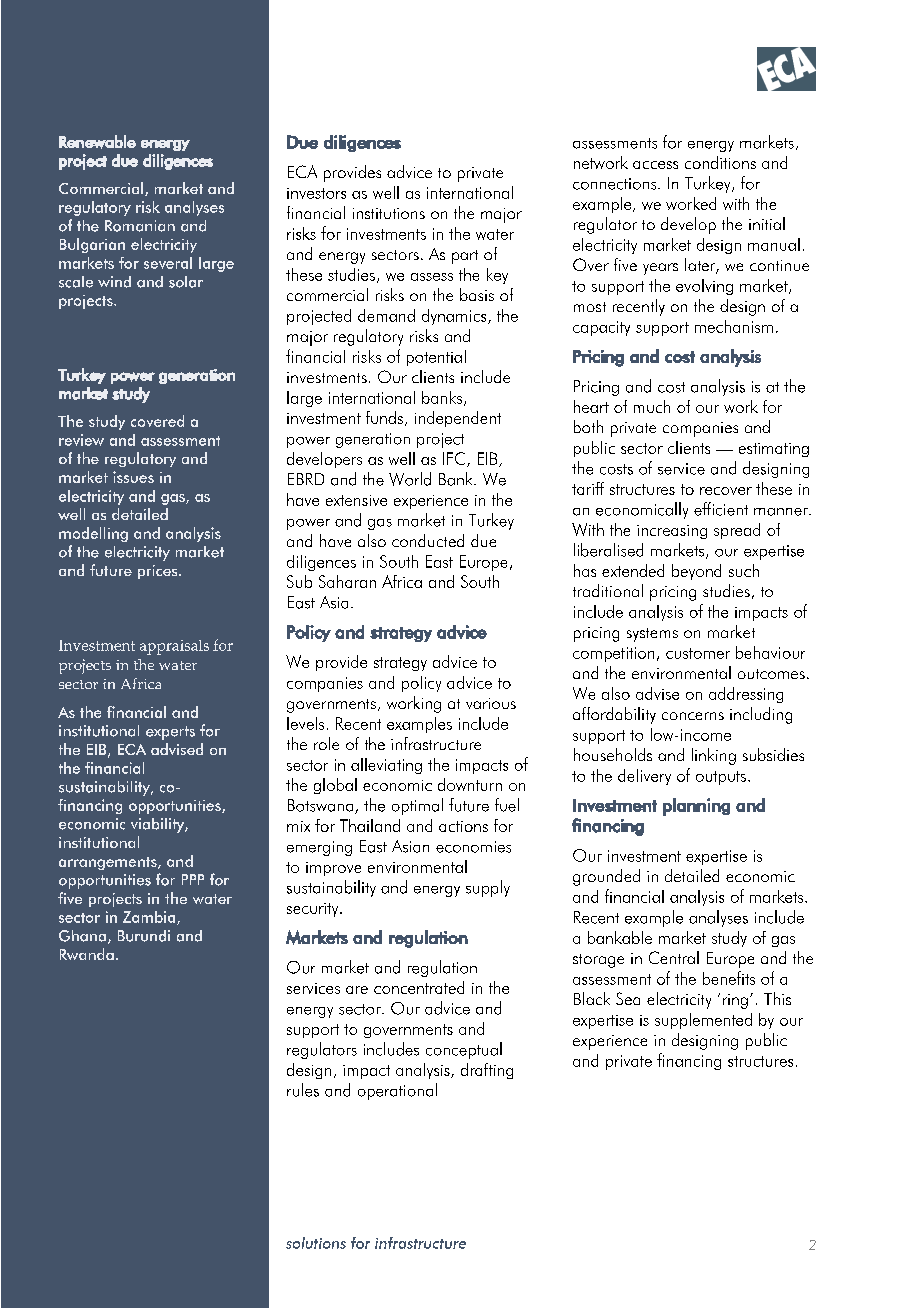 The height and width of the screenshot is (1308, 924). I want to click on Burundi, so click(144, 936).
